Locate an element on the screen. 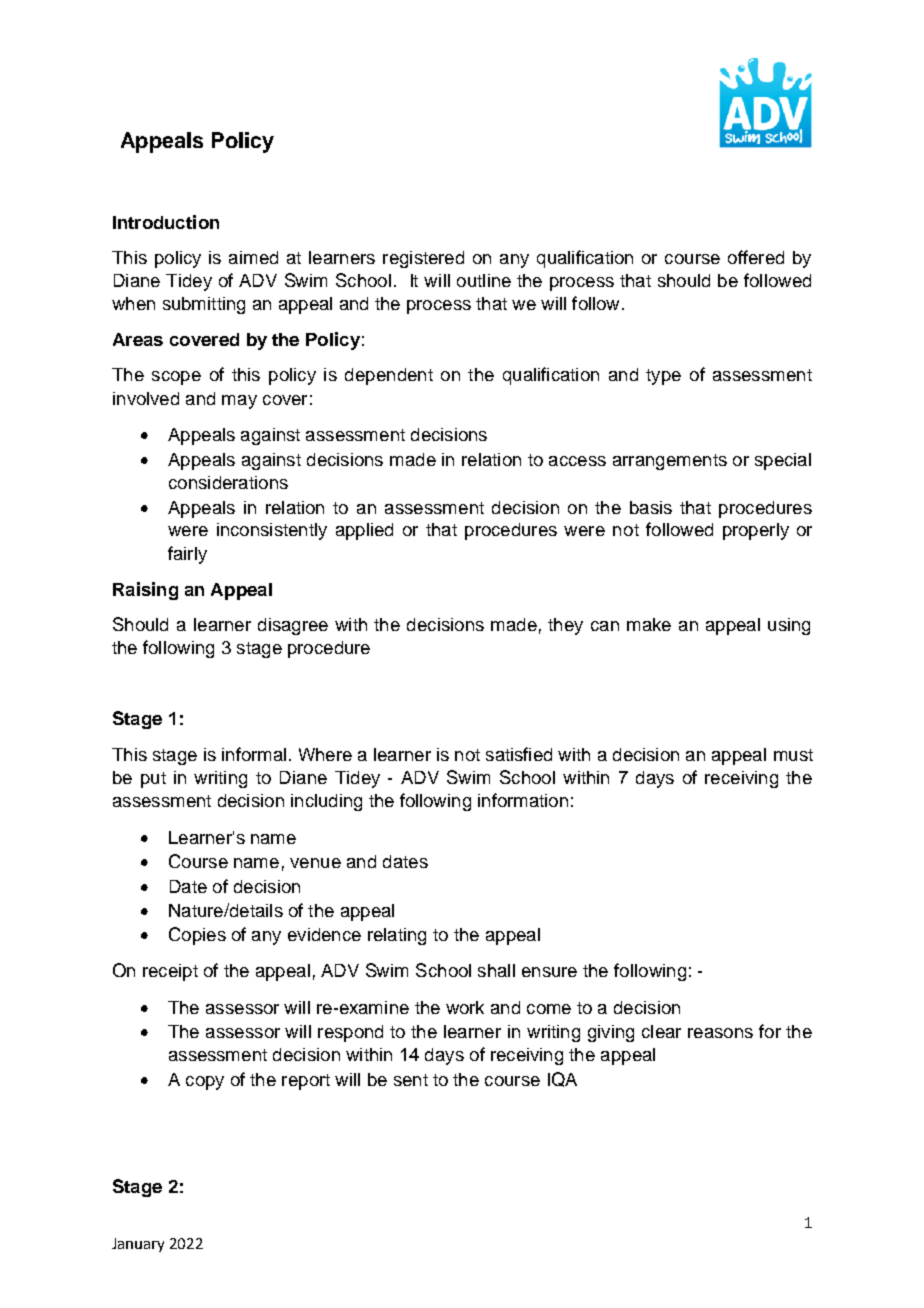 This screenshot has width=924, height=1308. January is located at coordinates (138, 1245).
